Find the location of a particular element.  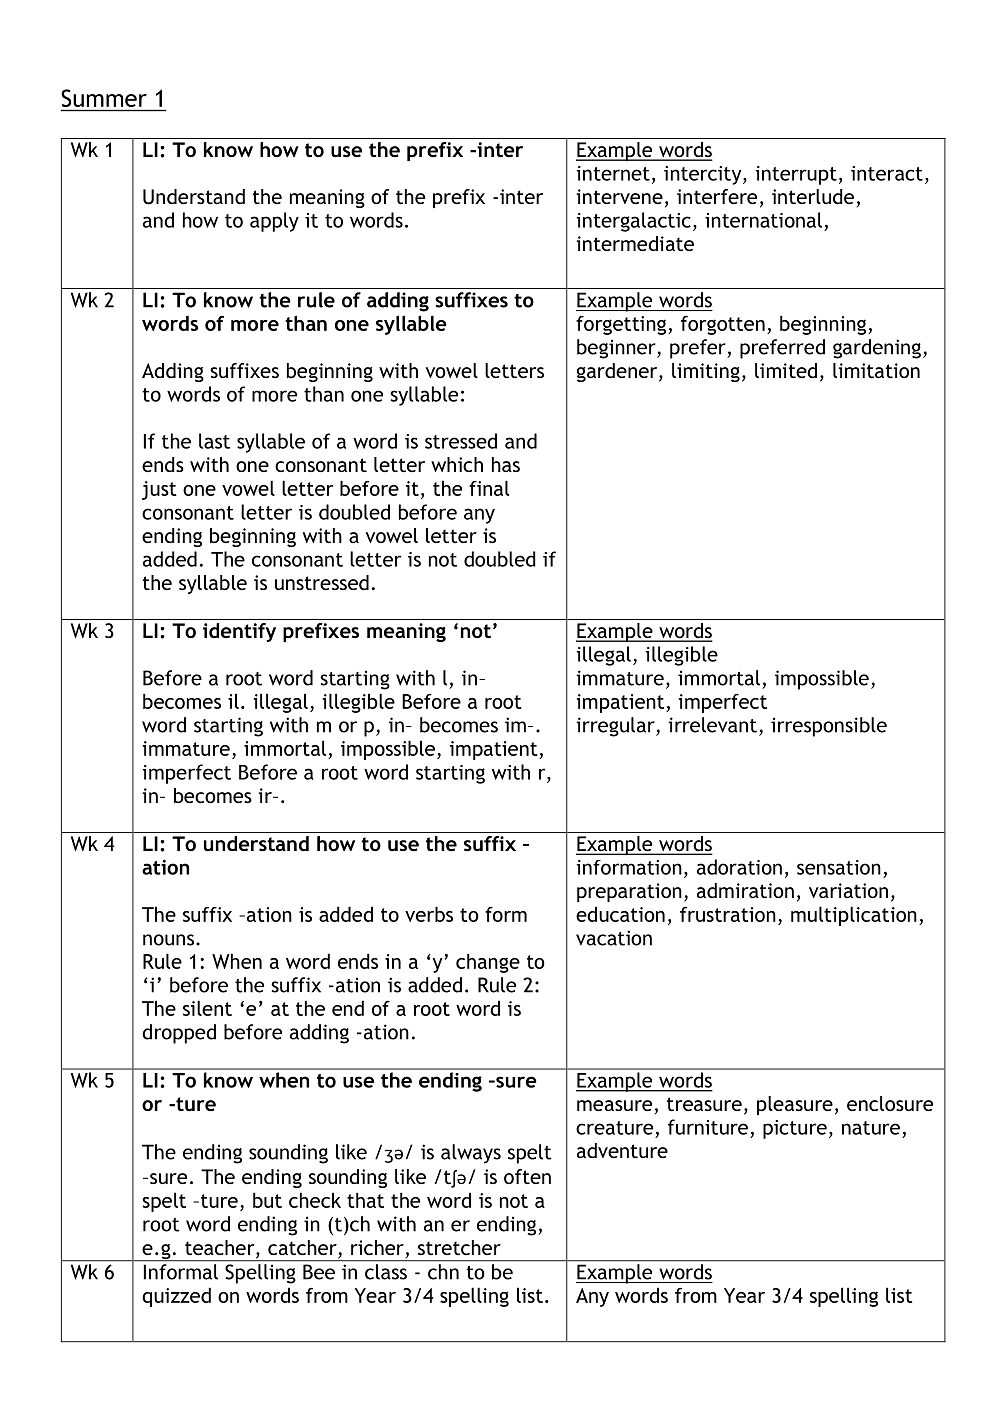

irresponsible is located at coordinates (829, 727).
